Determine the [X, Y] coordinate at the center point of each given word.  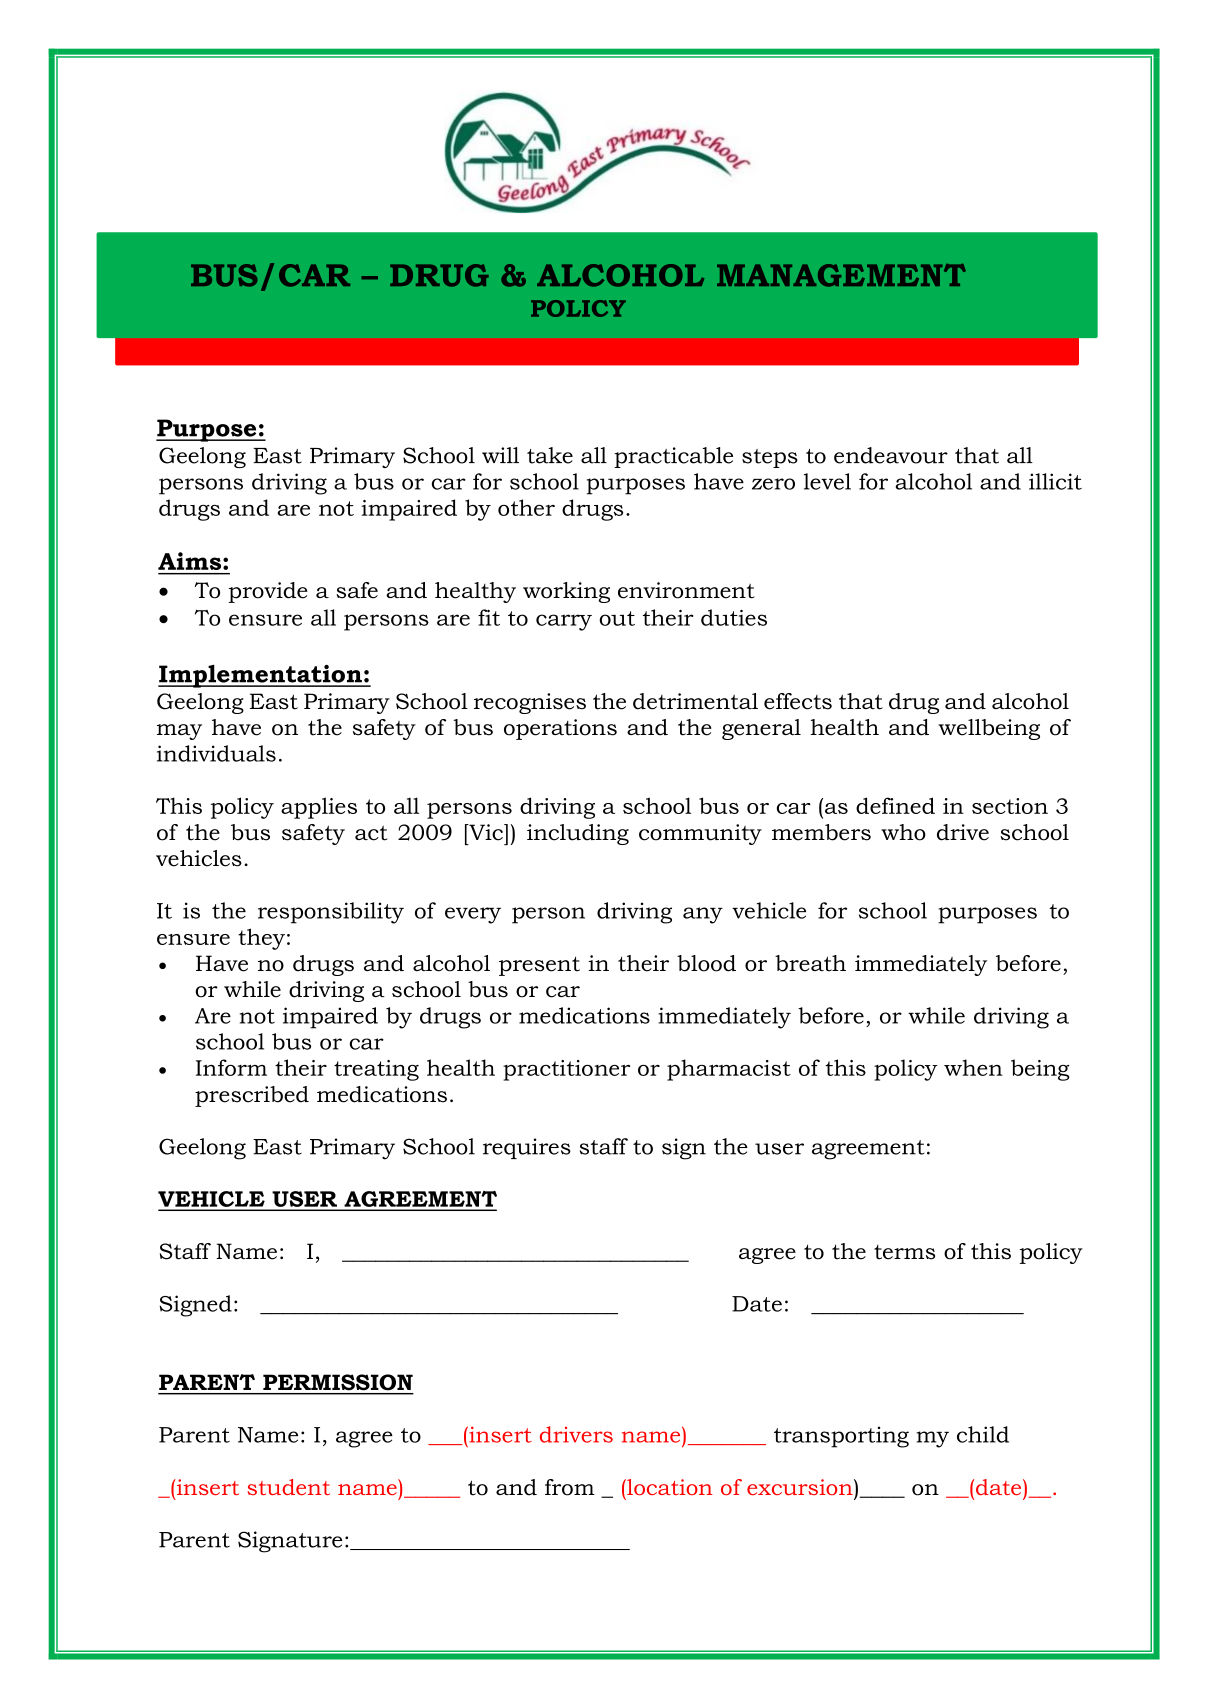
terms [904, 1252]
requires [527, 1148]
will [500, 455]
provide [268, 592]
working [566, 592]
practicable [673, 457]
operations [560, 729]
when [973, 1067]
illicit [1055, 481]
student [288, 1487]
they [261, 939]
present [539, 966]
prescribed [252, 1096]
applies [319, 808]
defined [895, 805]
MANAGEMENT [841, 275]
